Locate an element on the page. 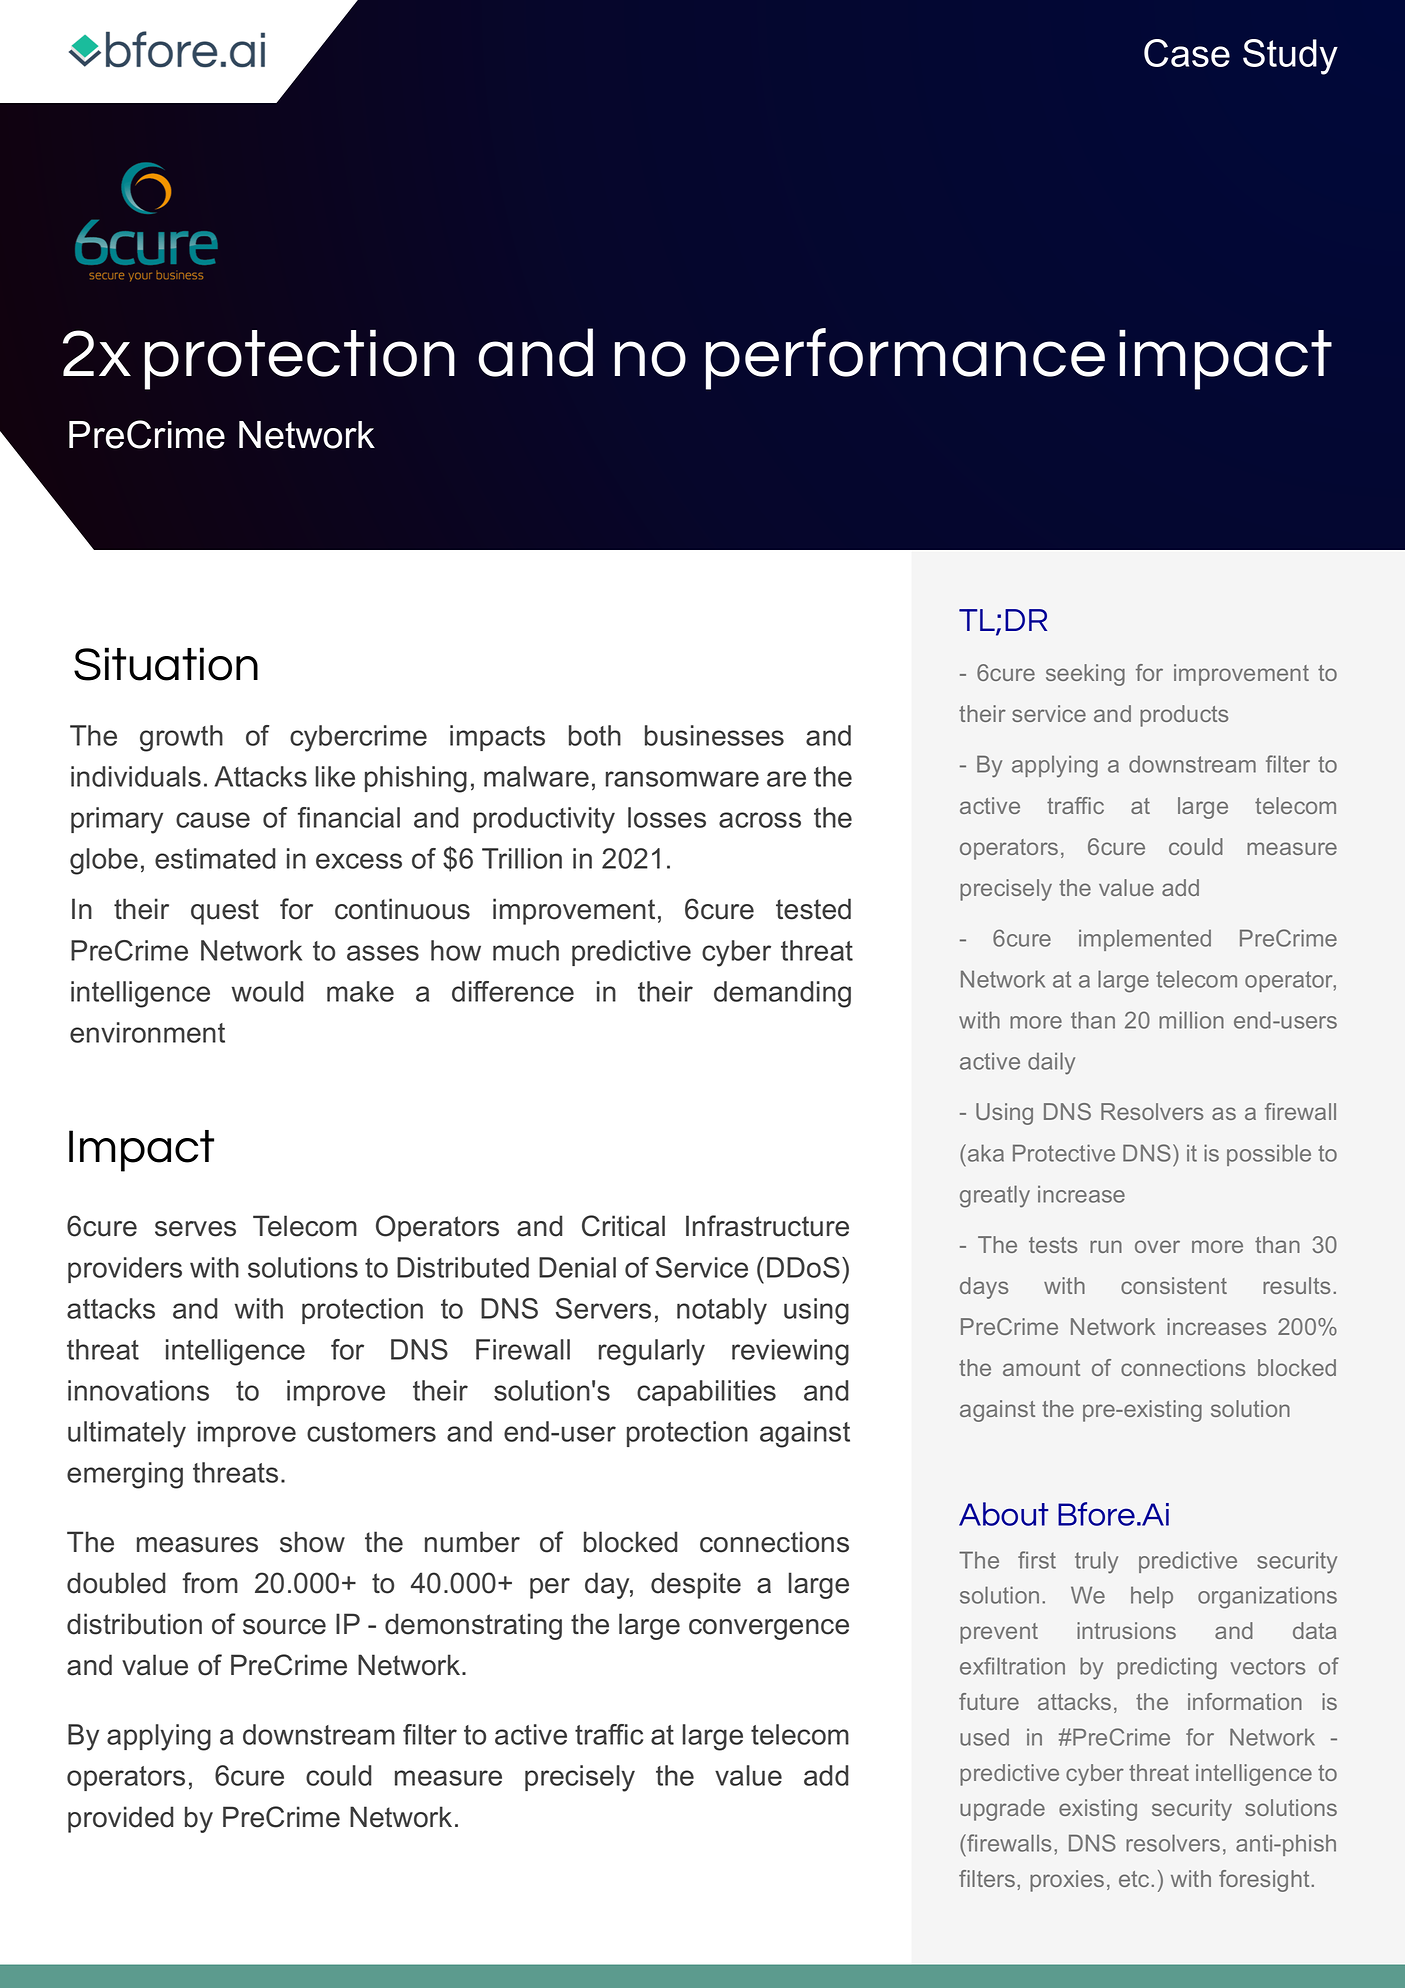 This document has width=1405, height=1988. Infrastructure is located at coordinates (767, 1226).
